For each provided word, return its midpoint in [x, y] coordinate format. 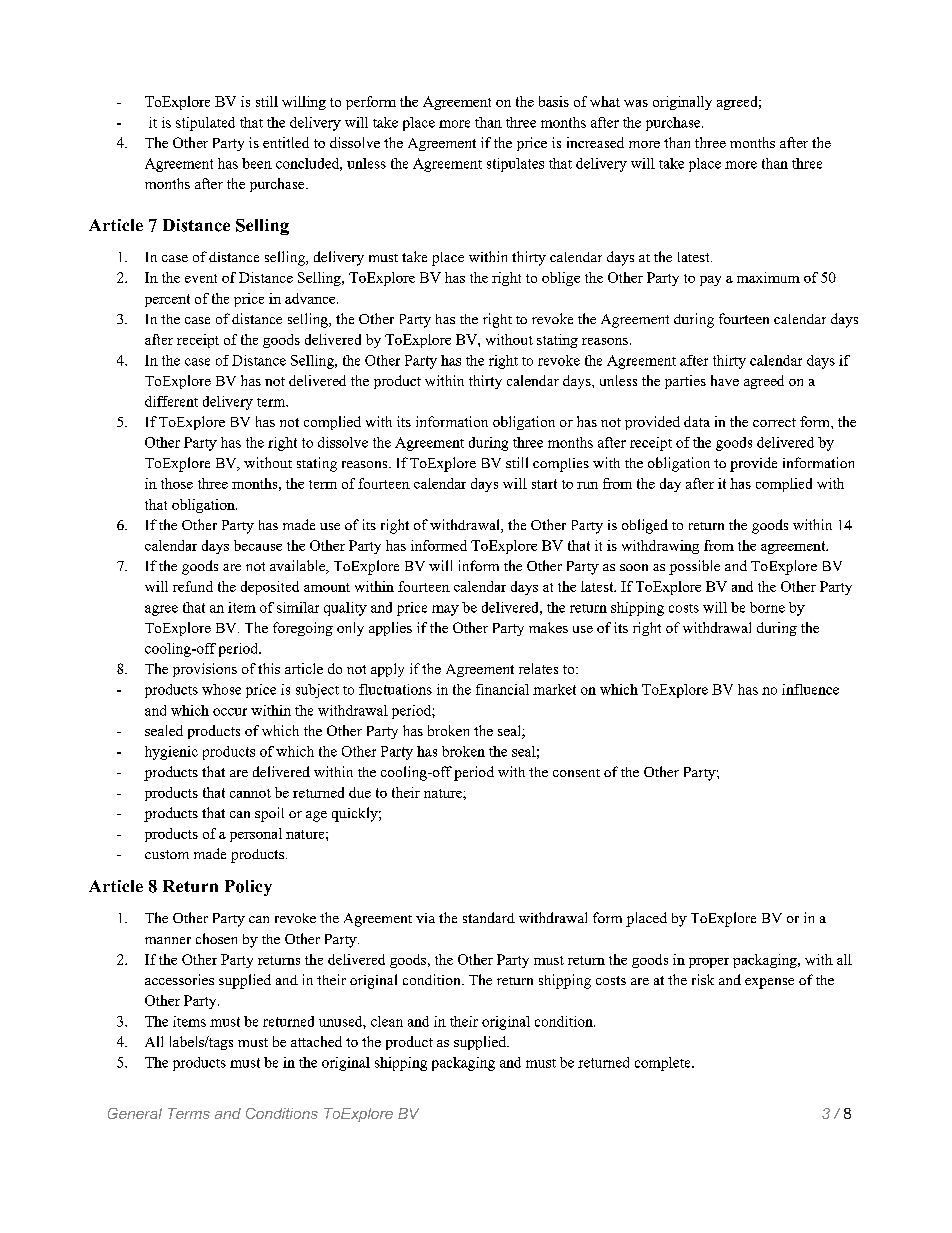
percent [167, 300]
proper [709, 963]
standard [489, 917]
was [636, 103]
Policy [248, 888]
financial [502, 689]
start [544, 484]
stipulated [205, 124]
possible [694, 567]
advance [311, 298]
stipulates [515, 165]
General [135, 1113]
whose [221, 689]
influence [810, 689]
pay [710, 281]
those [177, 483]
